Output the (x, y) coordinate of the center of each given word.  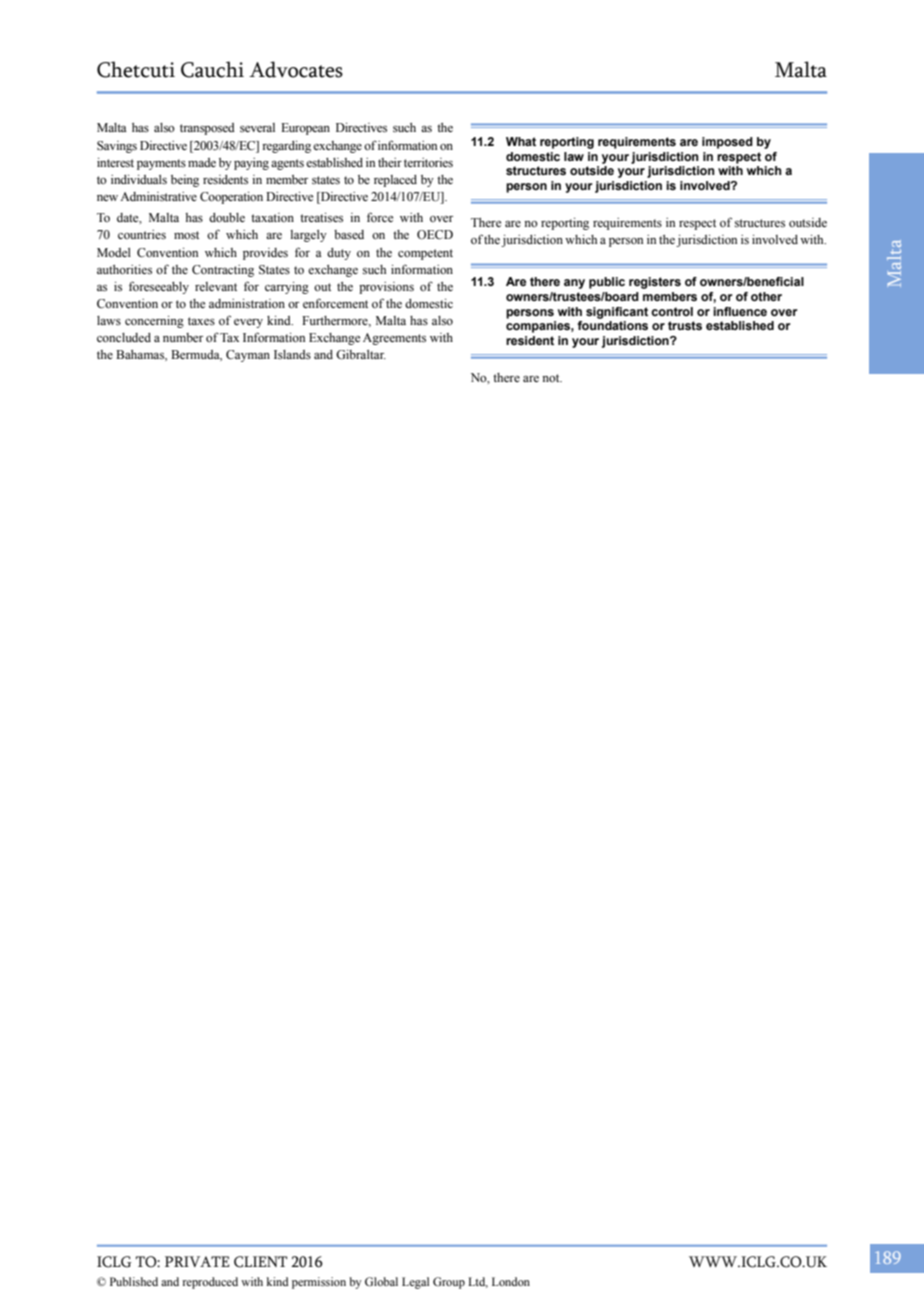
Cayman (248, 356)
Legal (415, 1283)
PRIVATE (197, 1261)
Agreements (394, 339)
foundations (612, 325)
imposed (727, 143)
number (183, 337)
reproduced (210, 1283)
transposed (207, 129)
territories (428, 162)
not (552, 378)
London (511, 1281)
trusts (685, 325)
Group (449, 1283)
